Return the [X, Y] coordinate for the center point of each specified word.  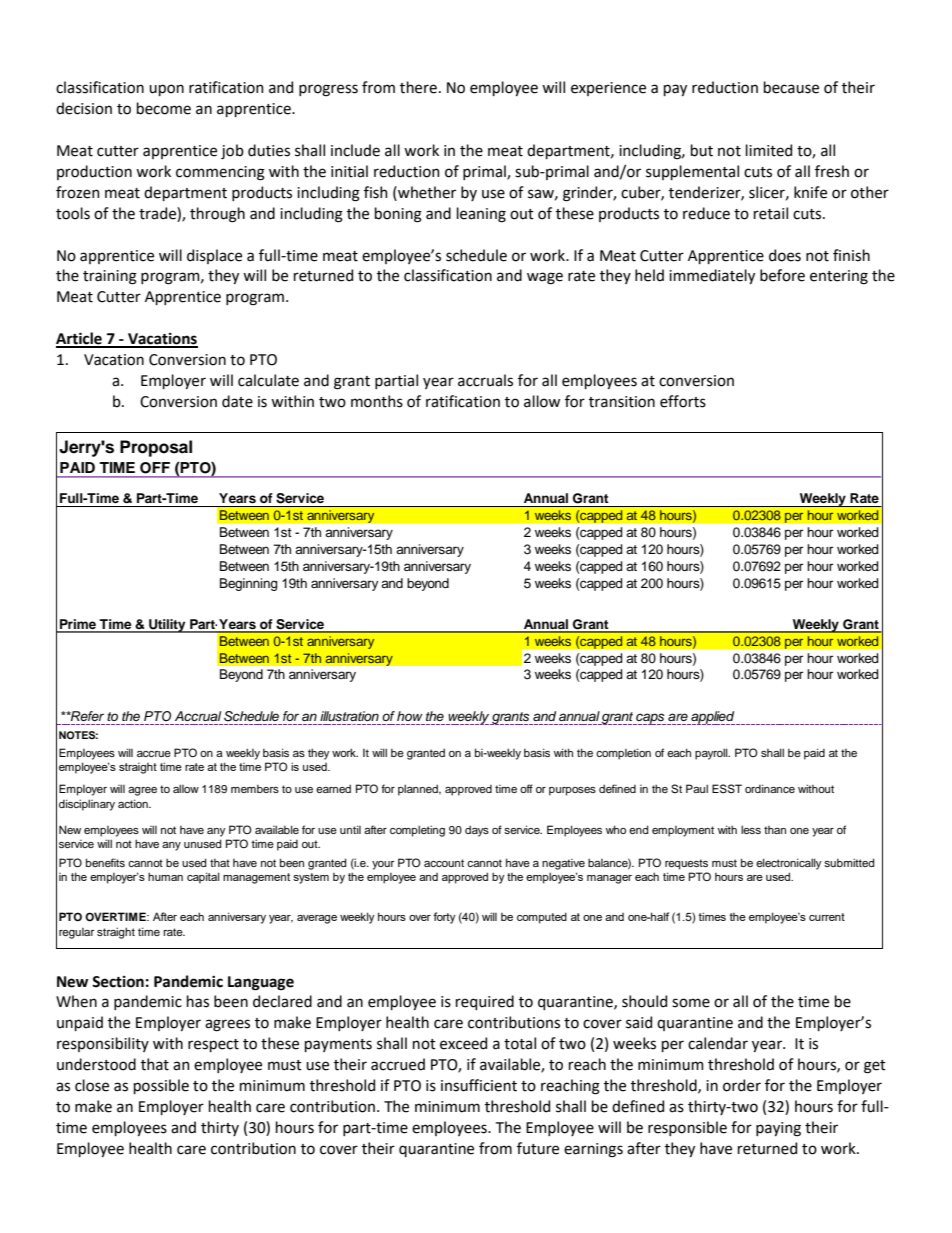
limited [769, 150]
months [377, 401]
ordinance [770, 788]
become [164, 108]
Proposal [156, 448]
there [418, 87]
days [477, 831]
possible [161, 1086]
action [134, 803]
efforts [683, 401]
